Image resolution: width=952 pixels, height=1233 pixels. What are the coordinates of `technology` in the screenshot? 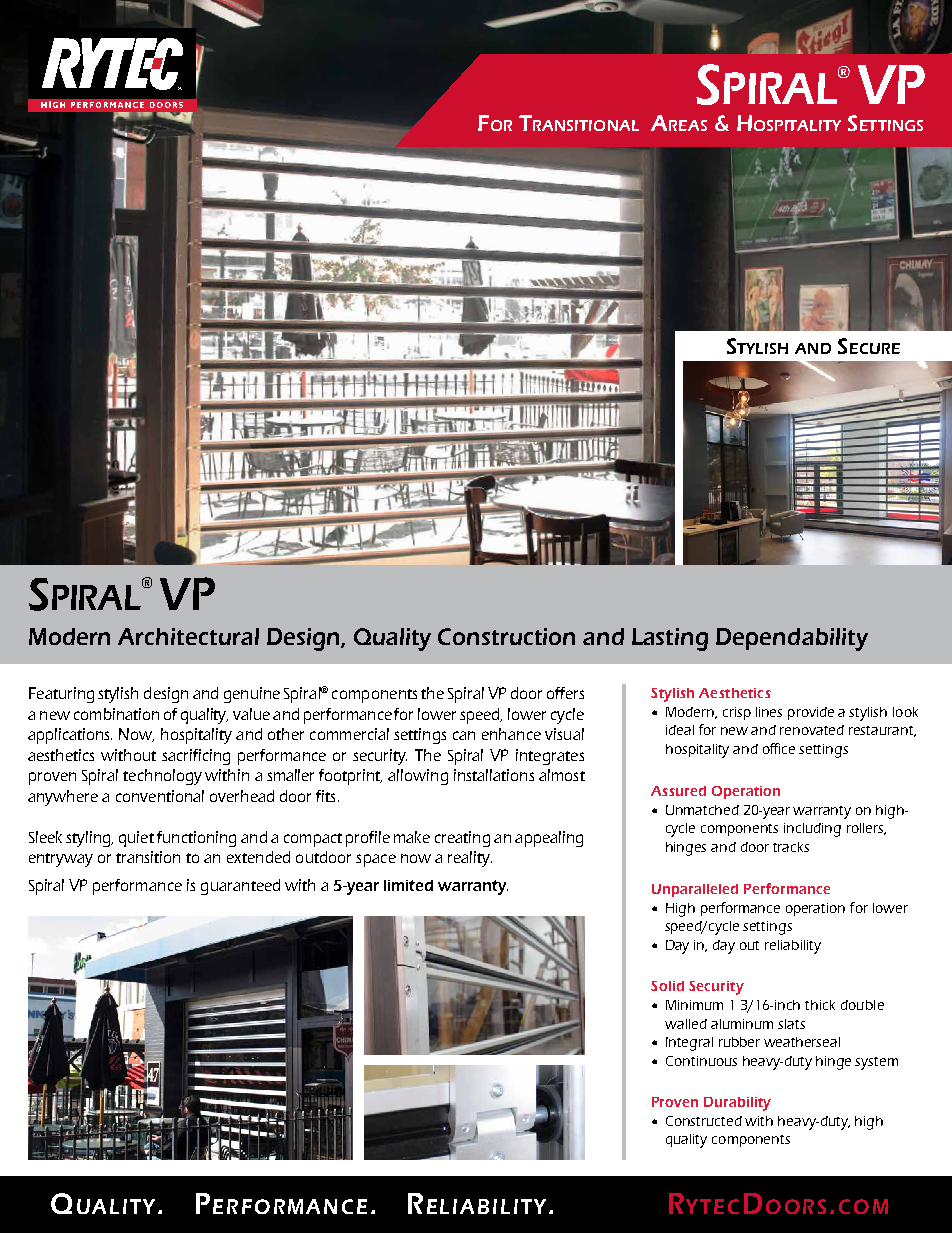 It's located at (162, 777).
